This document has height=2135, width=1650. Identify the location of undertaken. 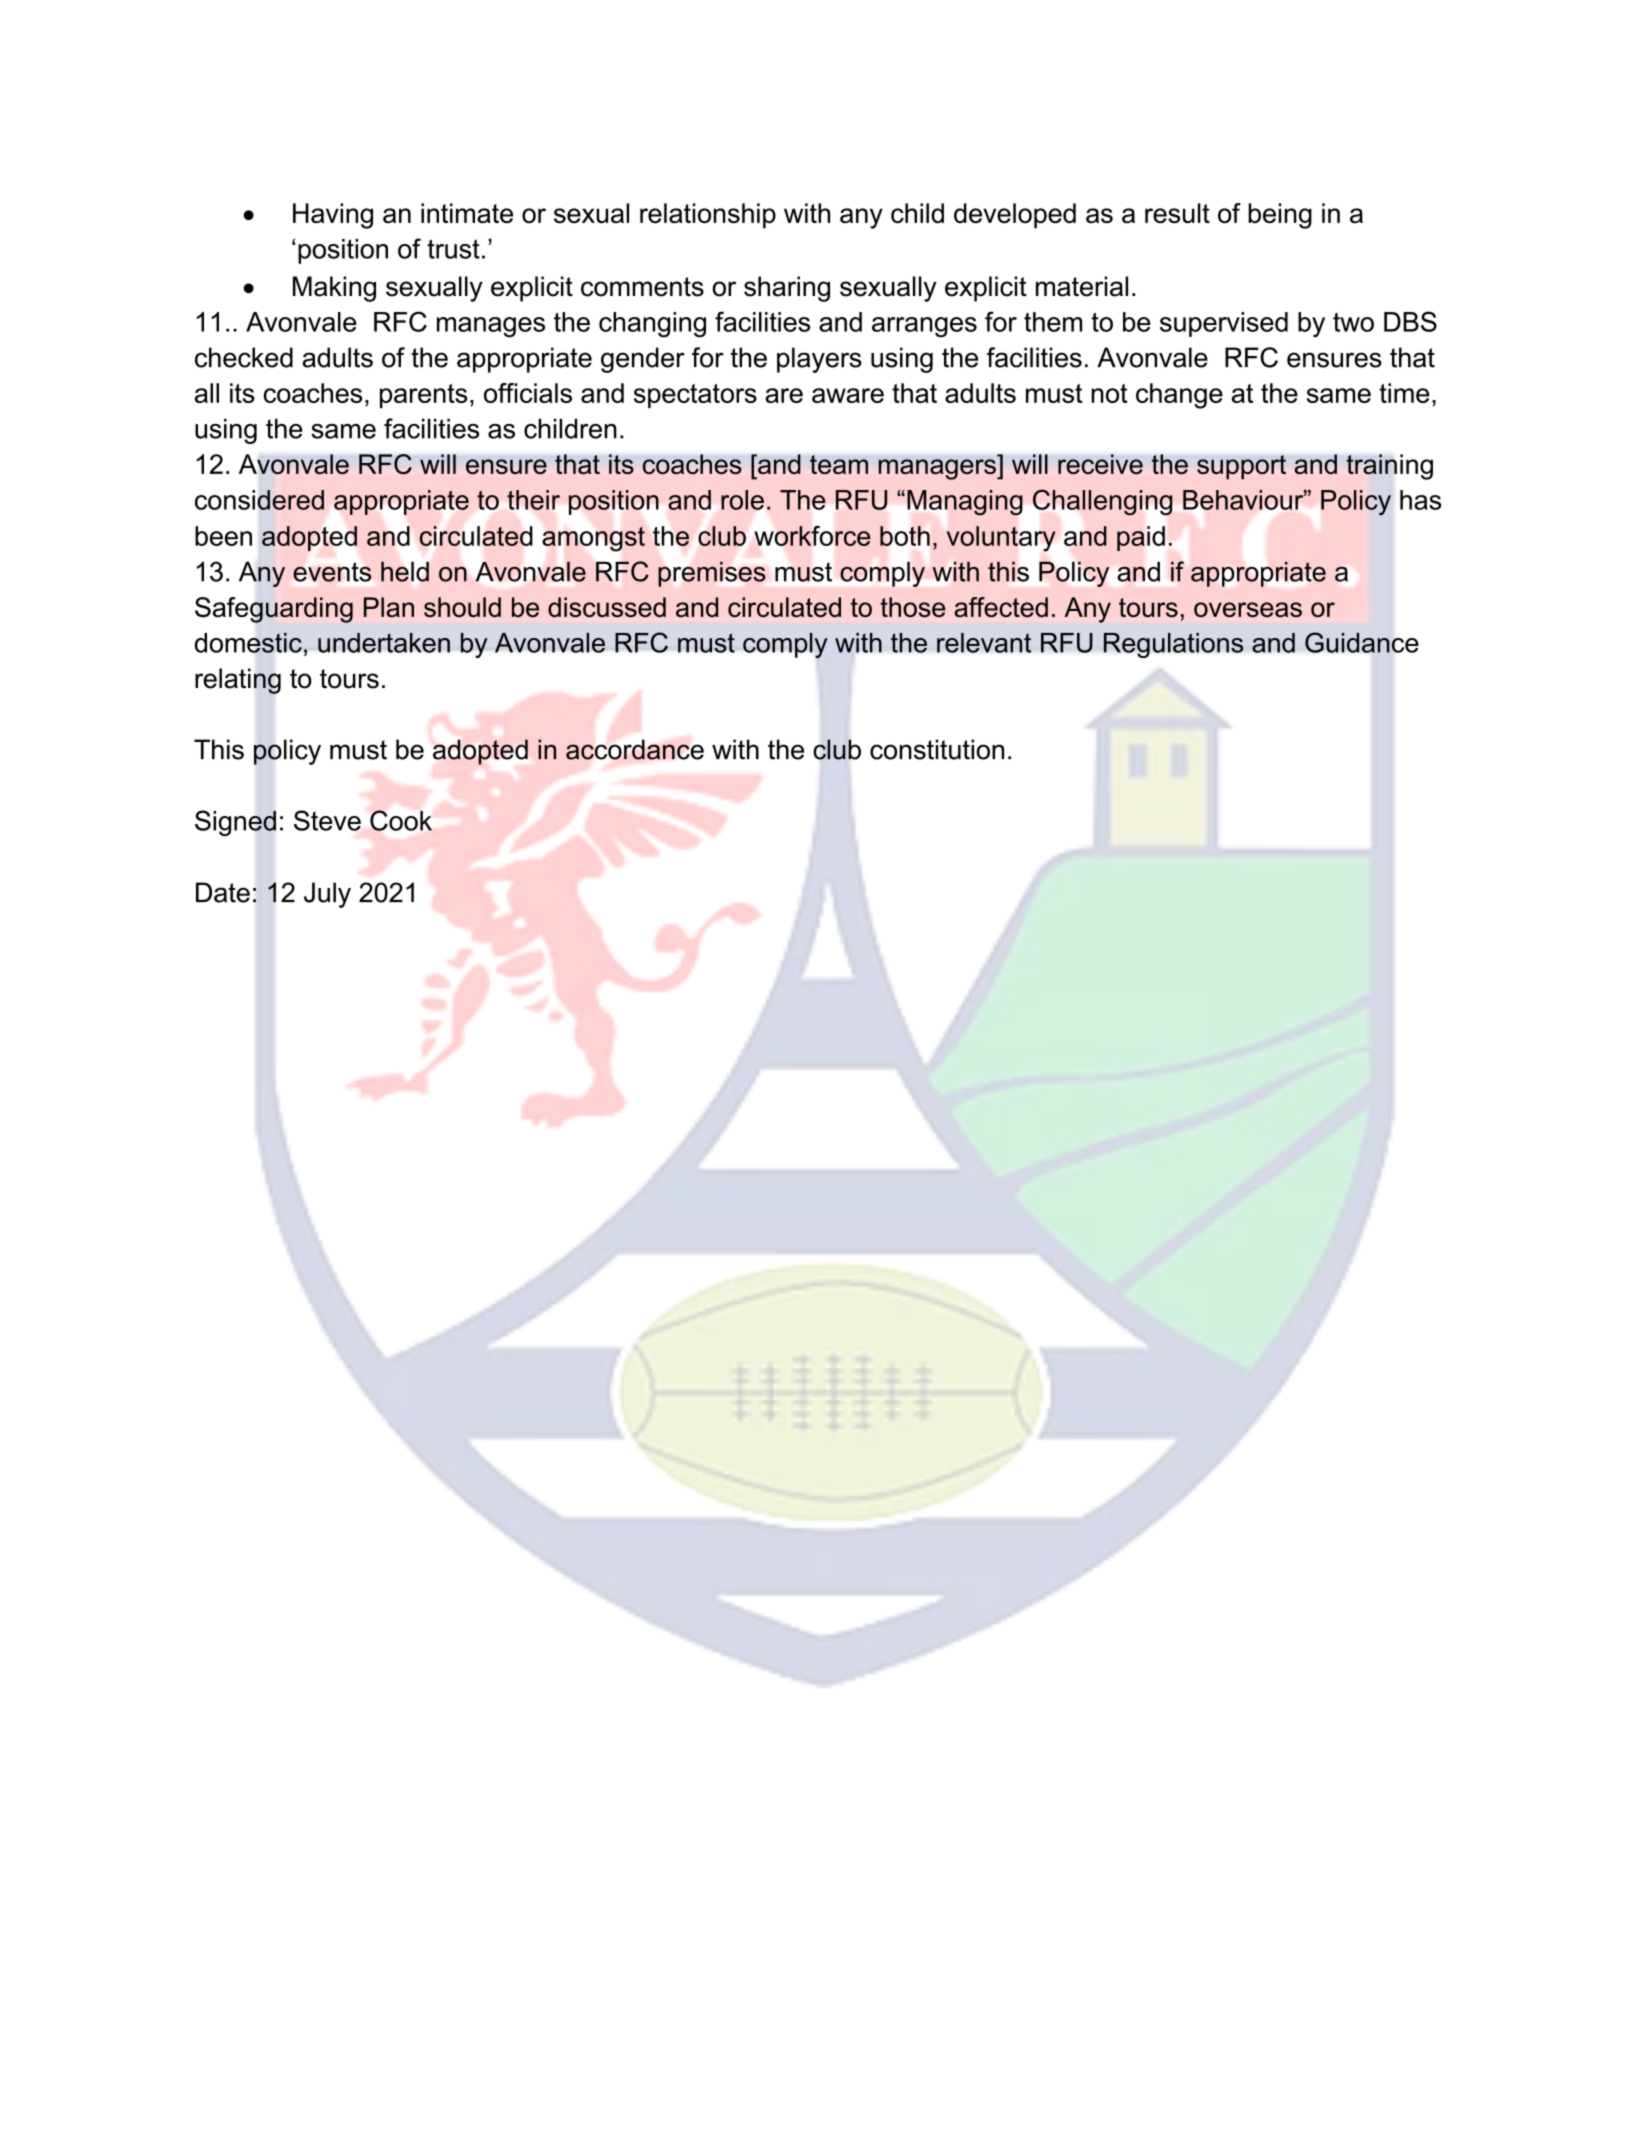
(384, 643).
